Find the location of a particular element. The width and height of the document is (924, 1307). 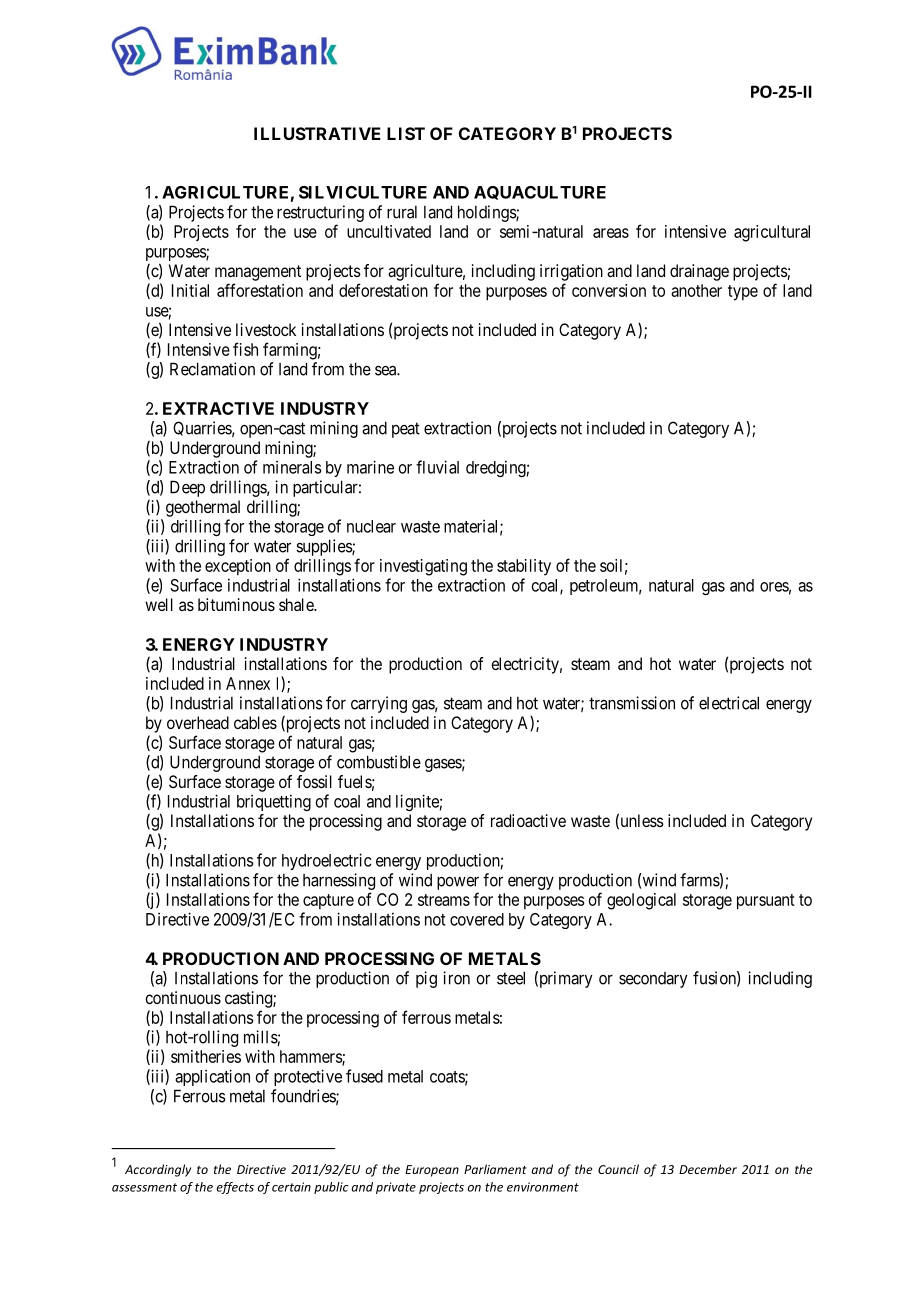

European is located at coordinates (432, 1171).
